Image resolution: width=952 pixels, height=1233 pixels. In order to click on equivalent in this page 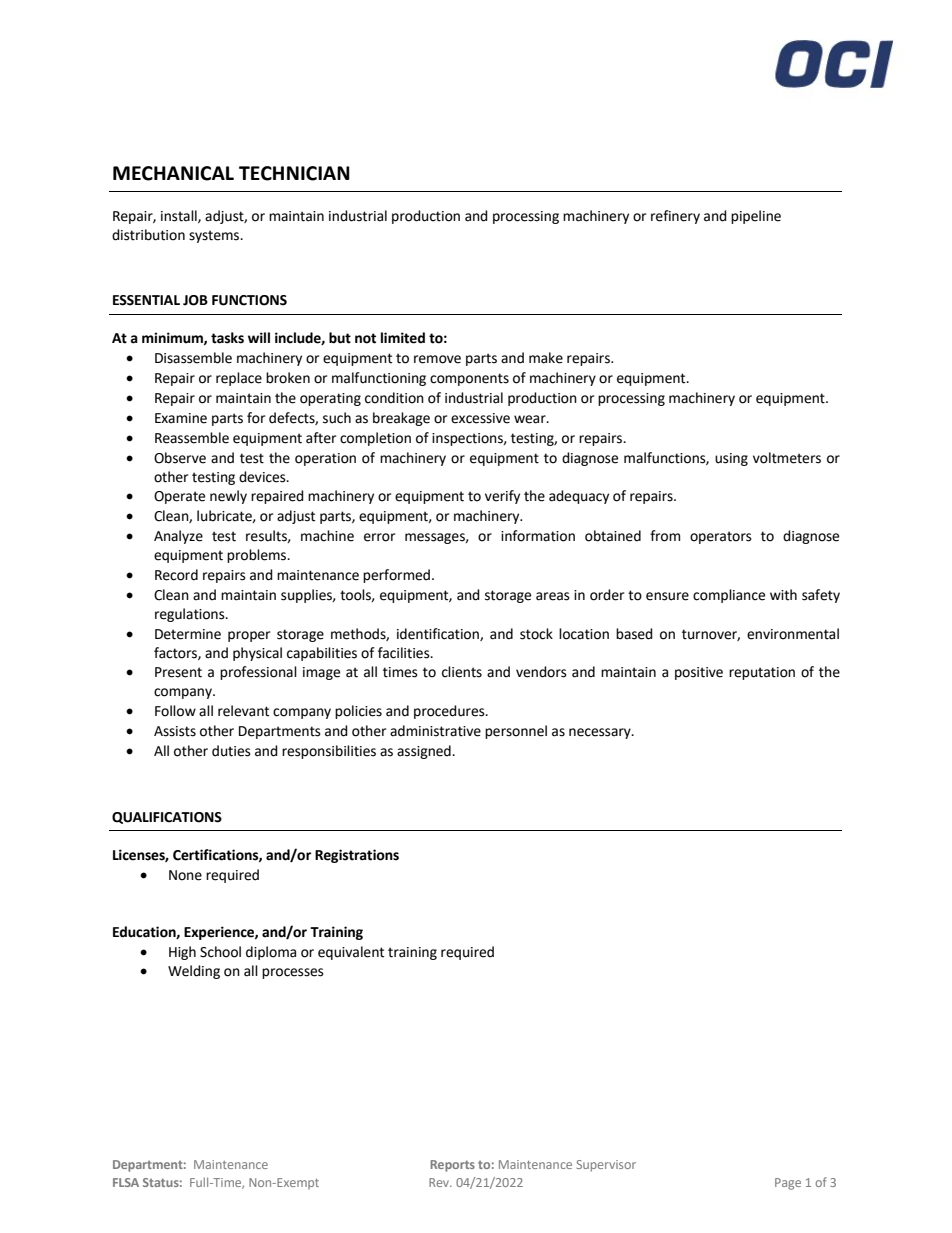, I will do `click(351, 953)`.
